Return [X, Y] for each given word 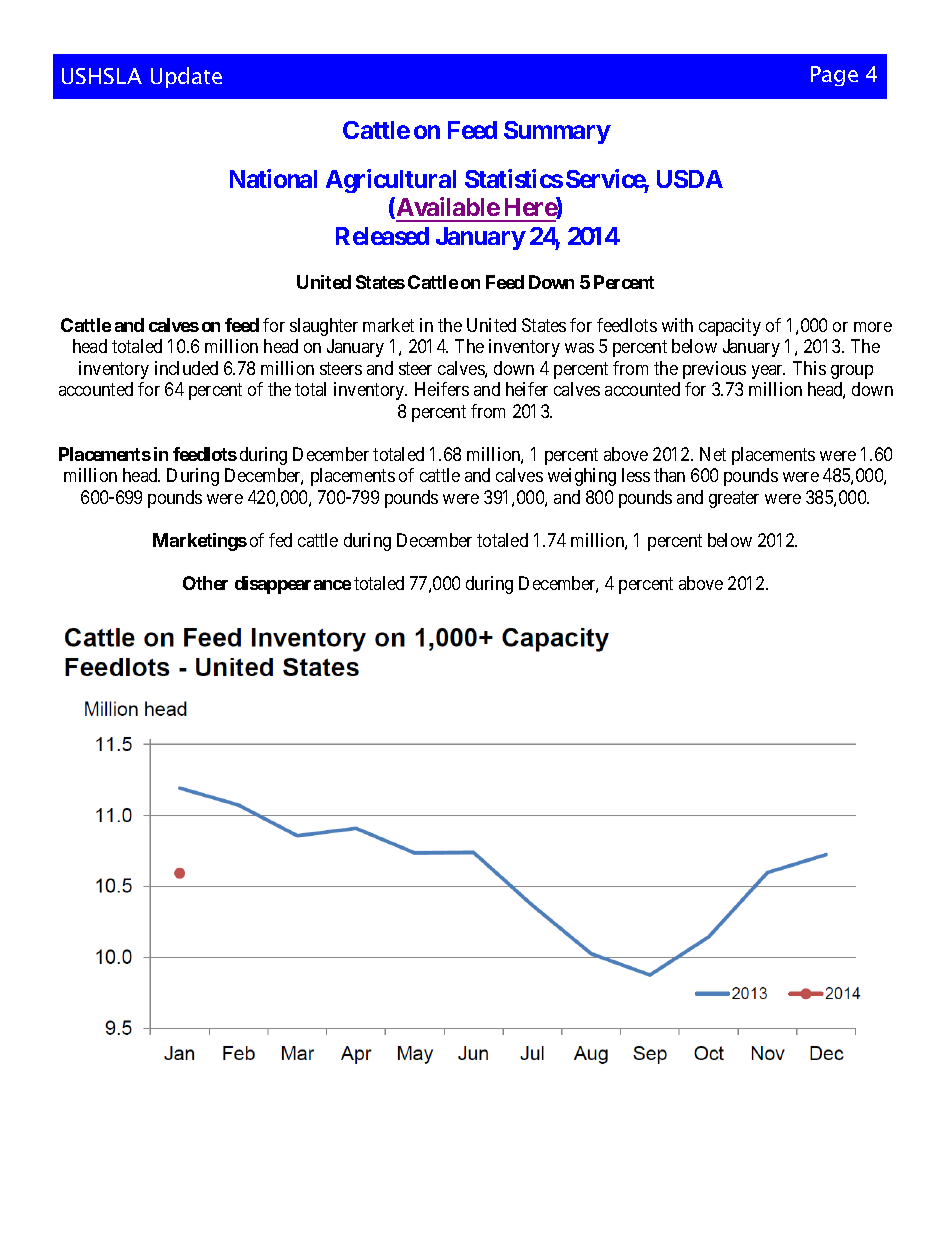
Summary [557, 132]
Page [834, 76]
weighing [582, 477]
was [579, 348]
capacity [730, 327]
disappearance [293, 585]
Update [186, 77]
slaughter [324, 327]
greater [734, 499]
